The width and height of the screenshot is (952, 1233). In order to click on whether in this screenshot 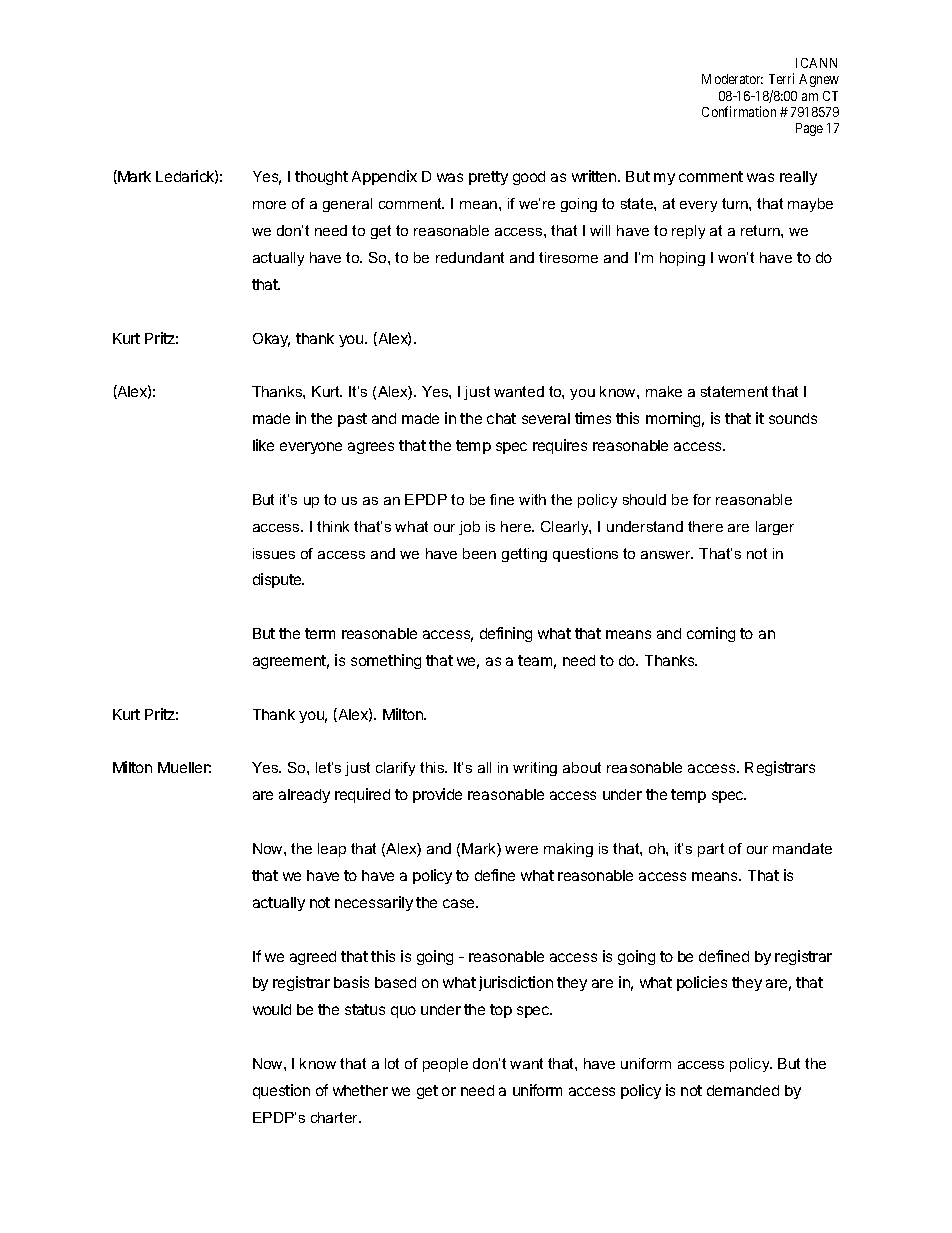, I will do `click(360, 1090)`.
